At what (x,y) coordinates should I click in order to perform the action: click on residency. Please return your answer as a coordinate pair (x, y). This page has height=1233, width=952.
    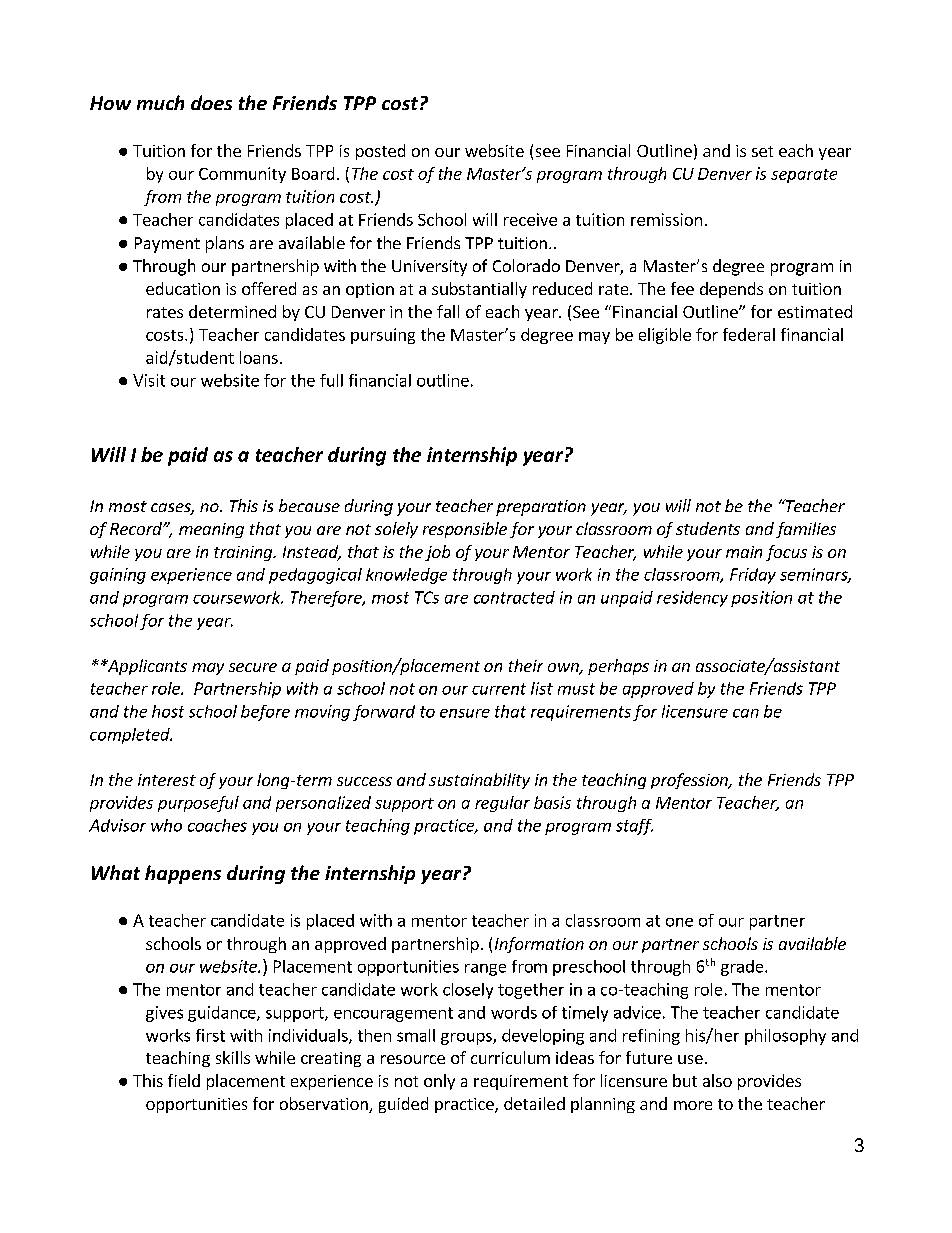
    Looking at the image, I should click on (692, 599).
